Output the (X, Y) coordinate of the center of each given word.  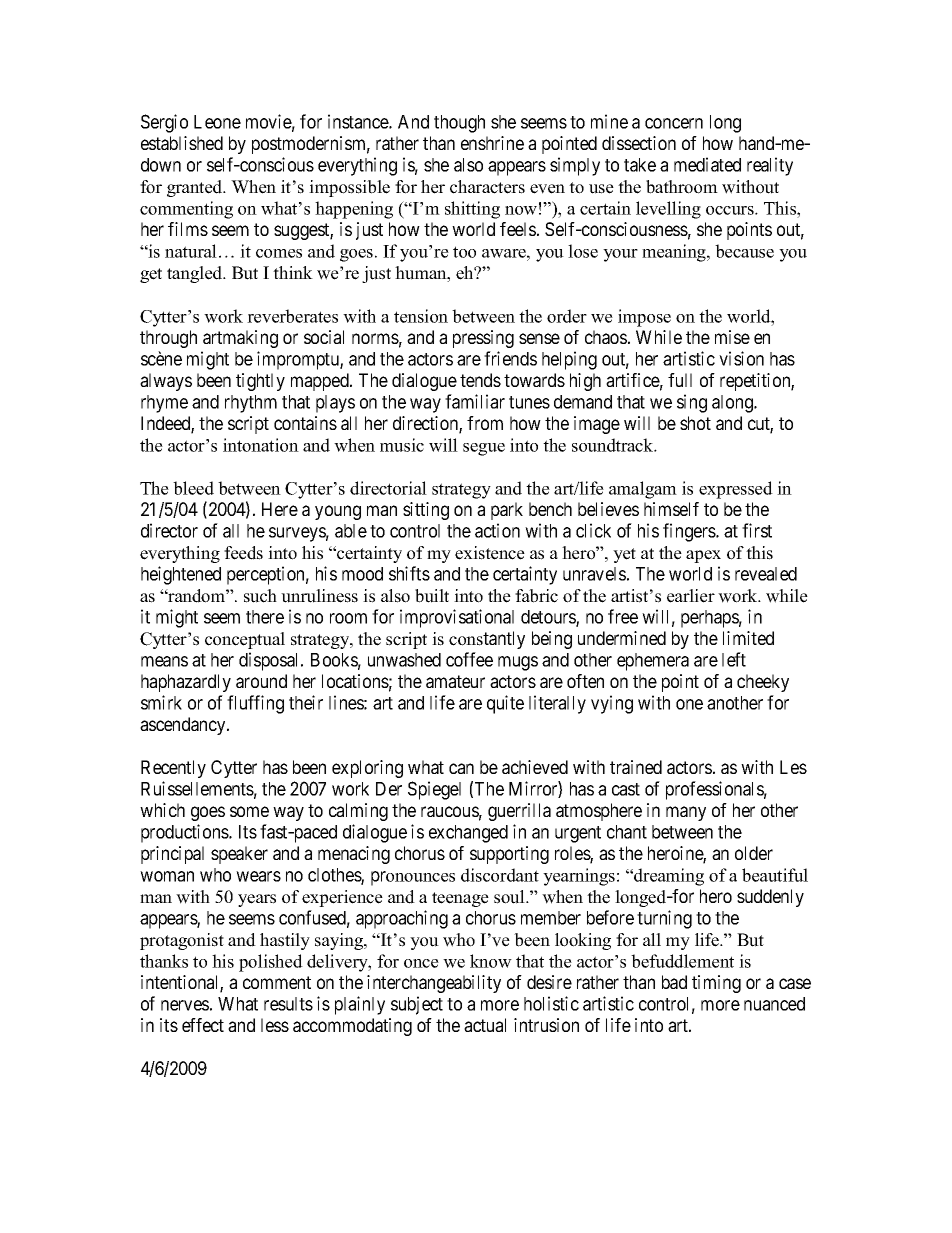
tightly (260, 382)
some (249, 811)
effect (203, 1025)
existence (490, 553)
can (461, 768)
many (686, 813)
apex (703, 556)
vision (741, 358)
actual (485, 1025)
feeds (243, 553)
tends (480, 380)
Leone (217, 122)
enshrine (492, 143)
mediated (707, 164)
